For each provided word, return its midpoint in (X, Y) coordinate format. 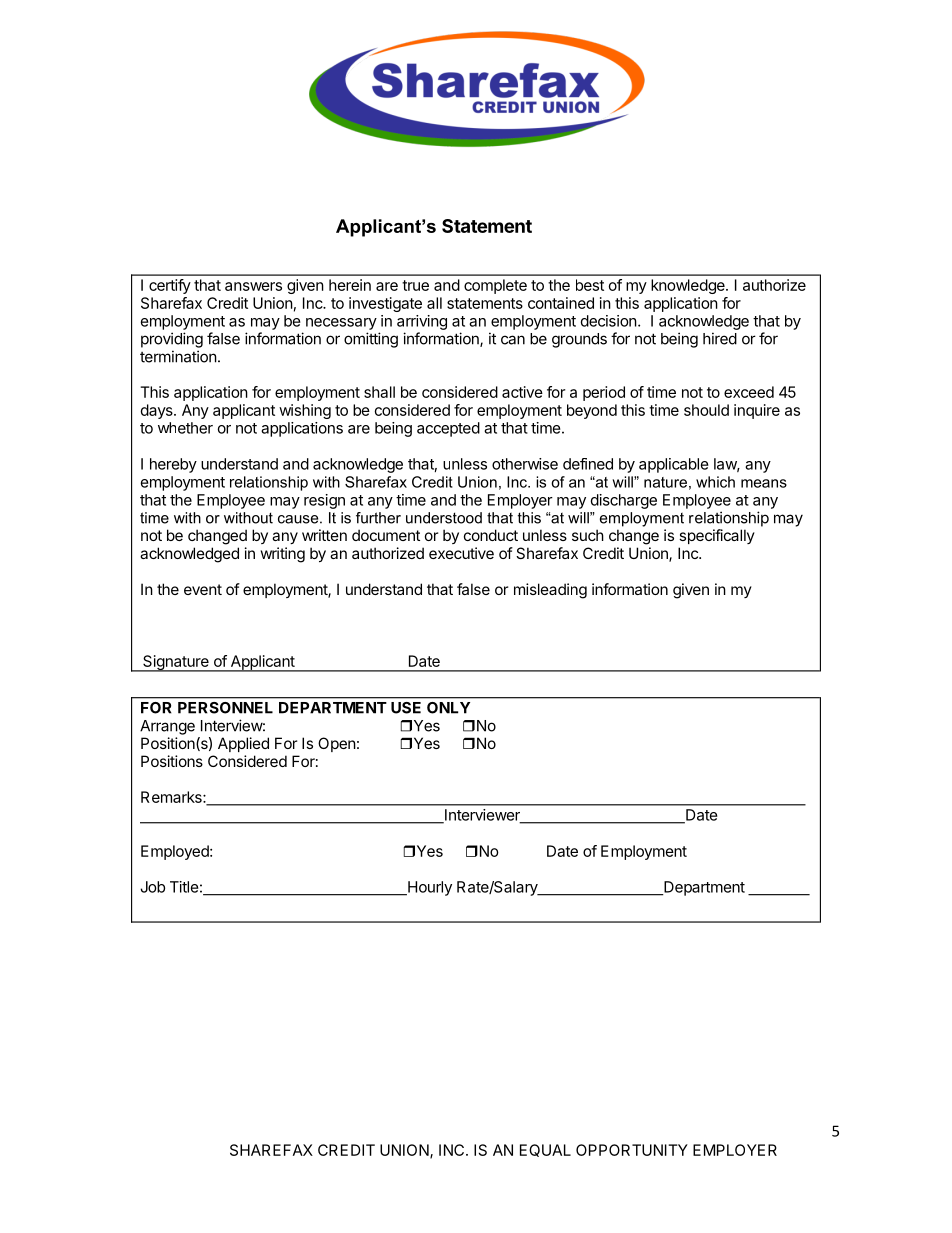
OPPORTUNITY (632, 1150)
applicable (674, 465)
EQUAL (545, 1150)
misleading (550, 591)
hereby (173, 465)
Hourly (429, 888)
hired (720, 338)
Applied (243, 744)
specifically (717, 536)
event (203, 589)
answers (253, 286)
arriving (422, 322)
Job (152, 887)
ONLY (448, 708)
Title (184, 887)
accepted (448, 429)
